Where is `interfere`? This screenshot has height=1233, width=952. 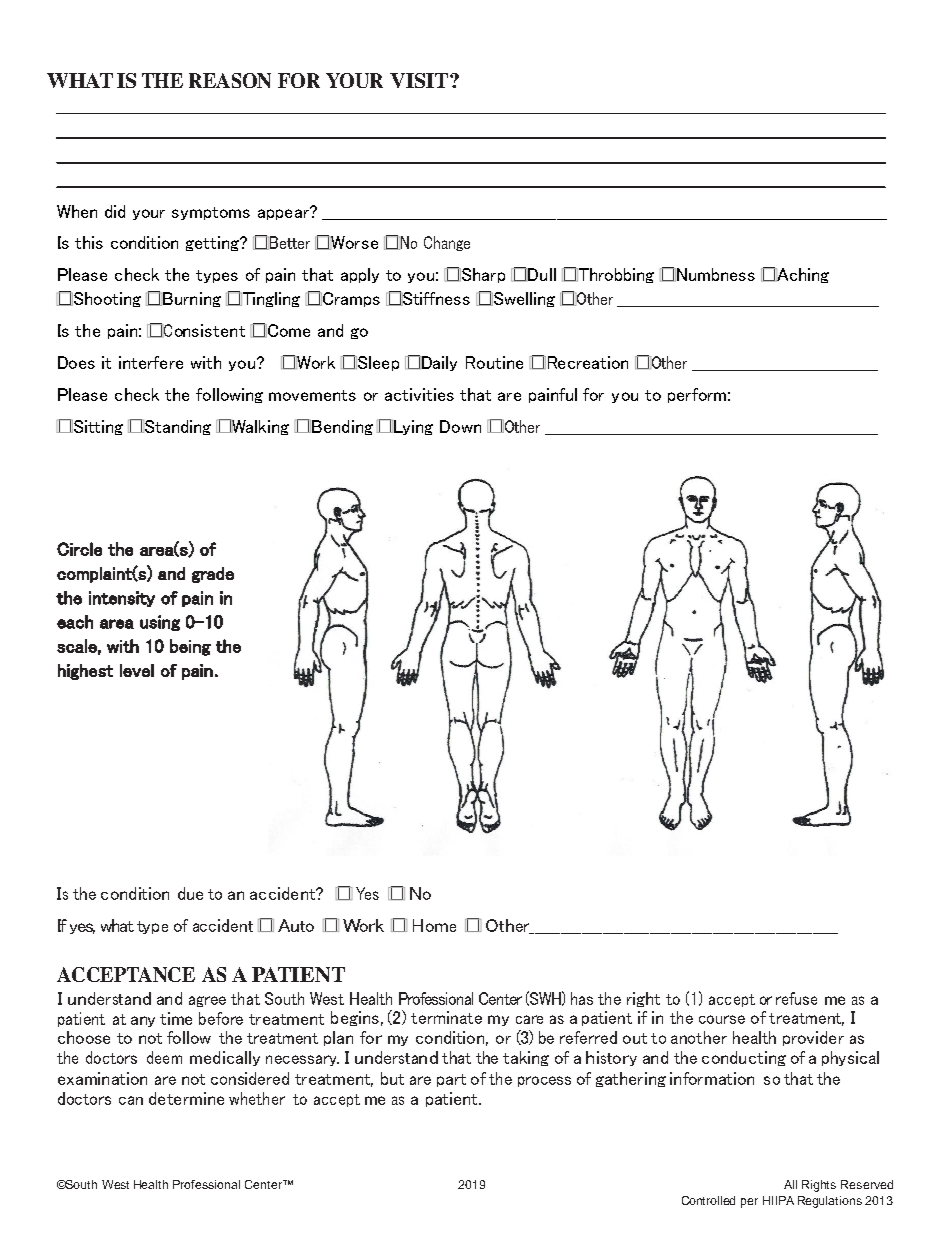 interfere is located at coordinates (151, 362).
